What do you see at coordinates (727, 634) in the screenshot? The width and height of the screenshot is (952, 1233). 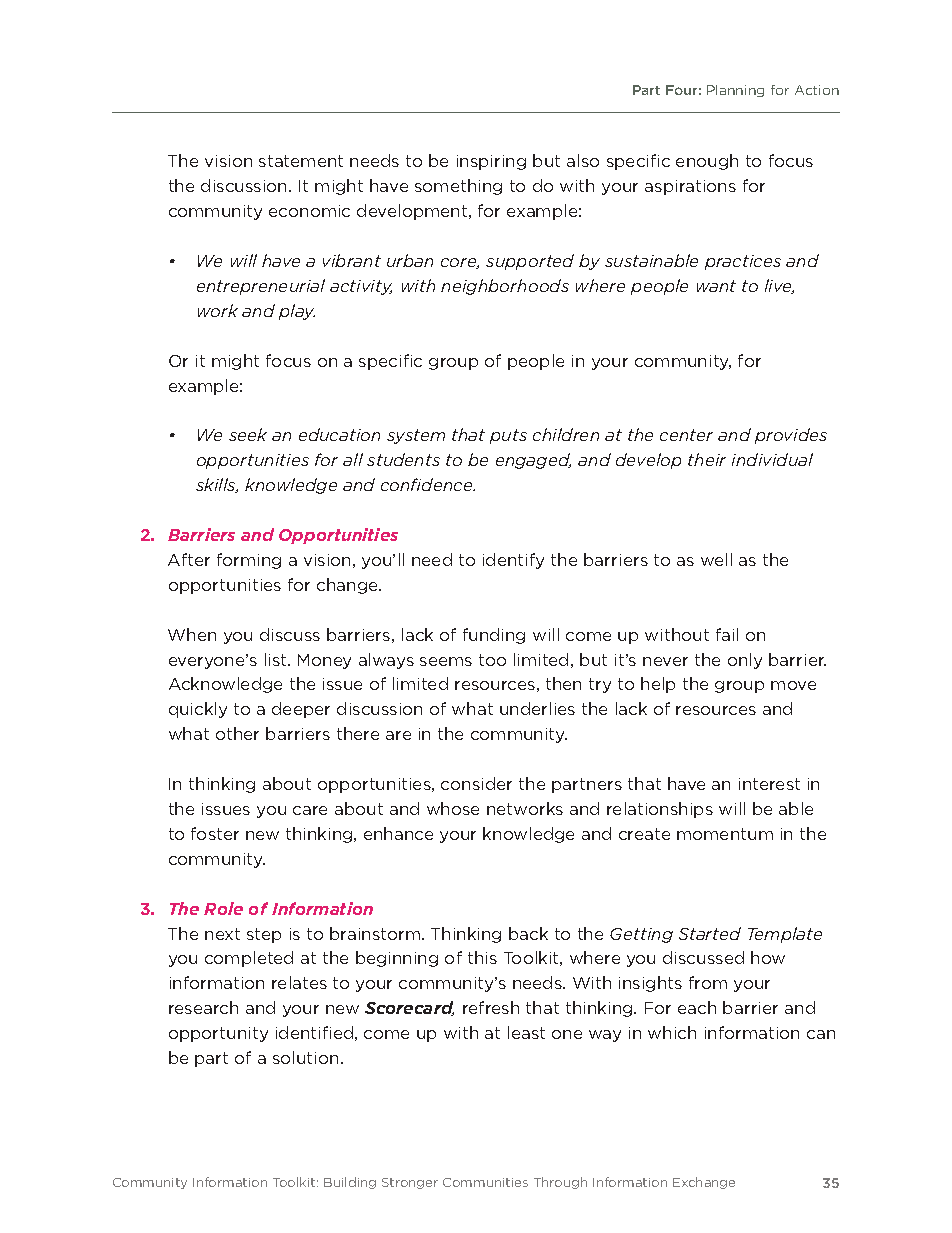 I see `fail` at bounding box center [727, 634].
